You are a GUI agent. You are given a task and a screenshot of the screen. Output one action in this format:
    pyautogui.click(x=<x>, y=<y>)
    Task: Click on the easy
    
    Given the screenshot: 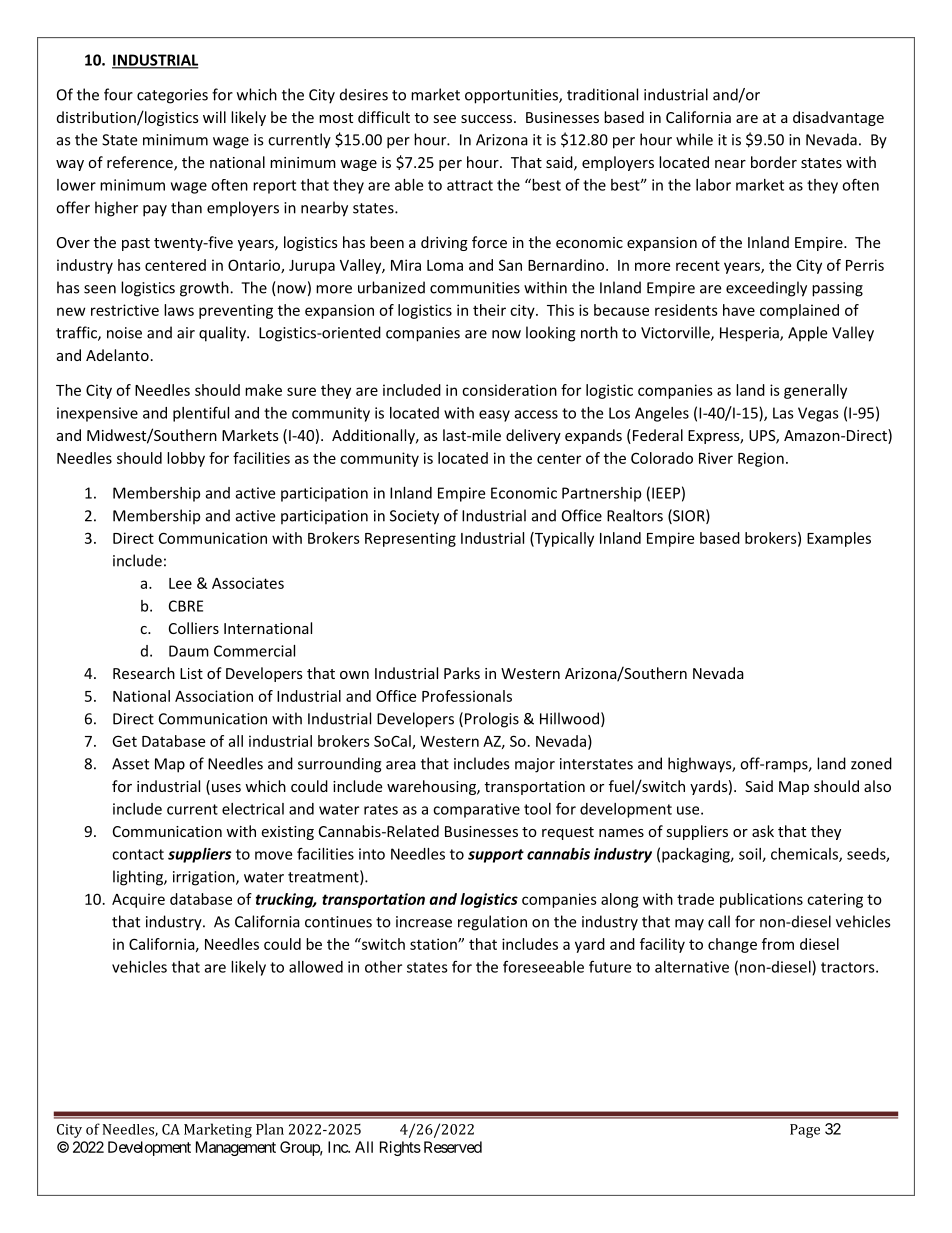 What is the action you would take?
    pyautogui.click(x=494, y=416)
